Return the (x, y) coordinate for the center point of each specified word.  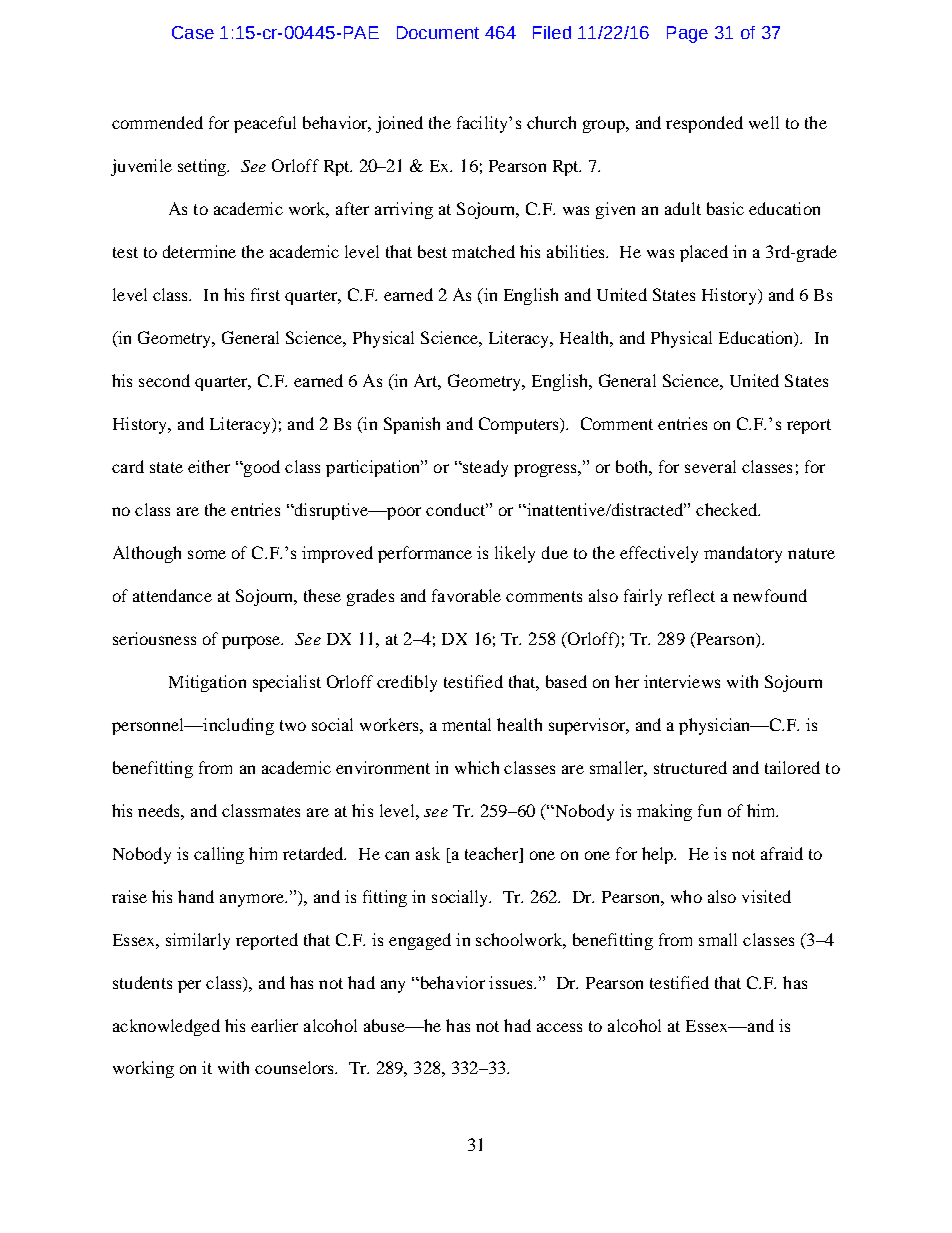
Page (687, 34)
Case (193, 32)
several (710, 466)
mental (466, 724)
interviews (682, 681)
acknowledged (166, 1027)
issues (512, 982)
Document (438, 32)
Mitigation (207, 683)
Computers (520, 425)
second (164, 380)
